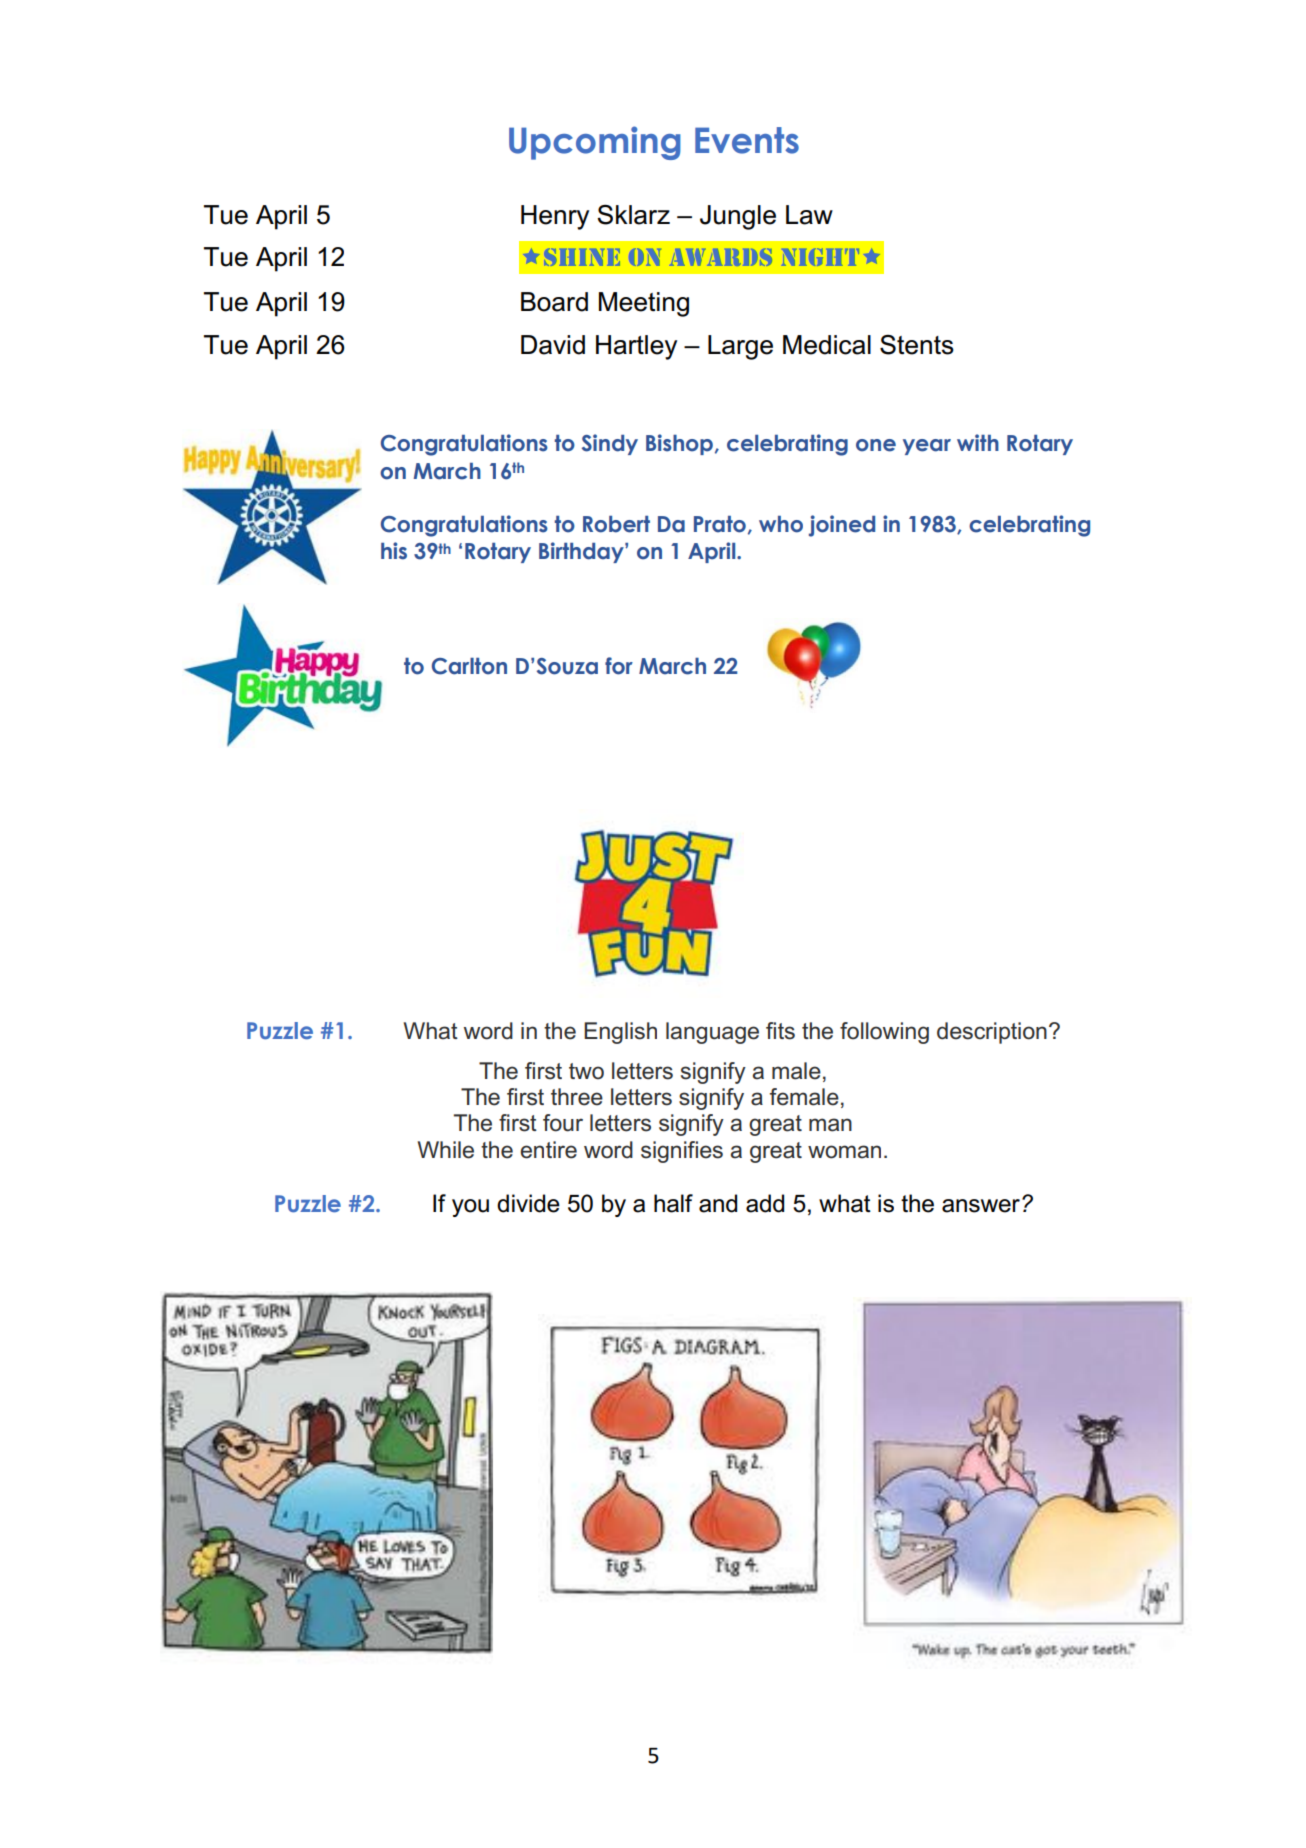 Image resolution: width=1306 pixels, height=1848 pixels. I want to click on answer, so click(981, 1206).
